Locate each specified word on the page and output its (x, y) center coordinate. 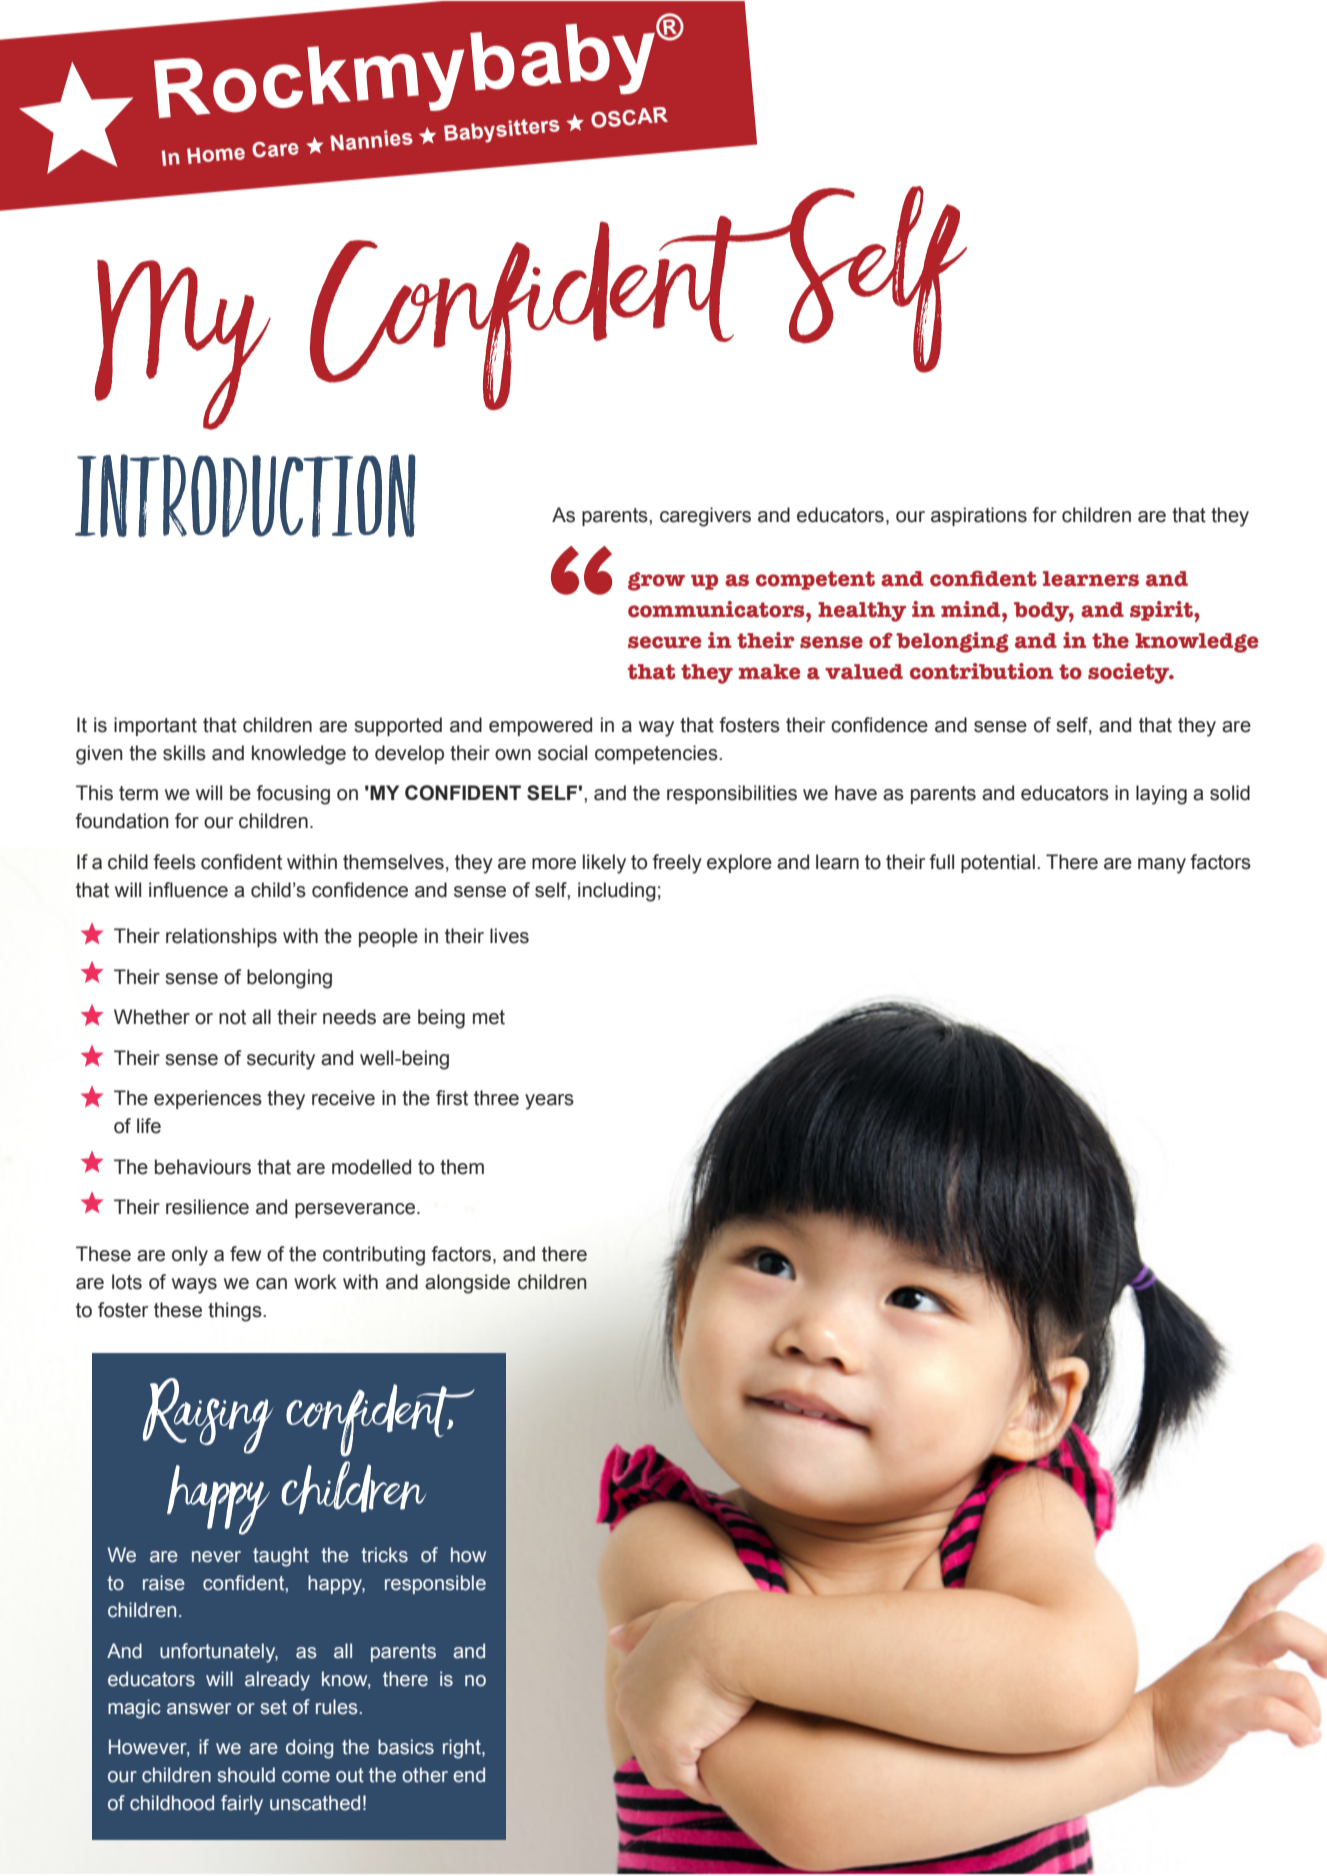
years (549, 1102)
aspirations (979, 516)
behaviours (203, 1167)
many (1162, 866)
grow (656, 581)
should (246, 1775)
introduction (245, 496)
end (469, 1775)
